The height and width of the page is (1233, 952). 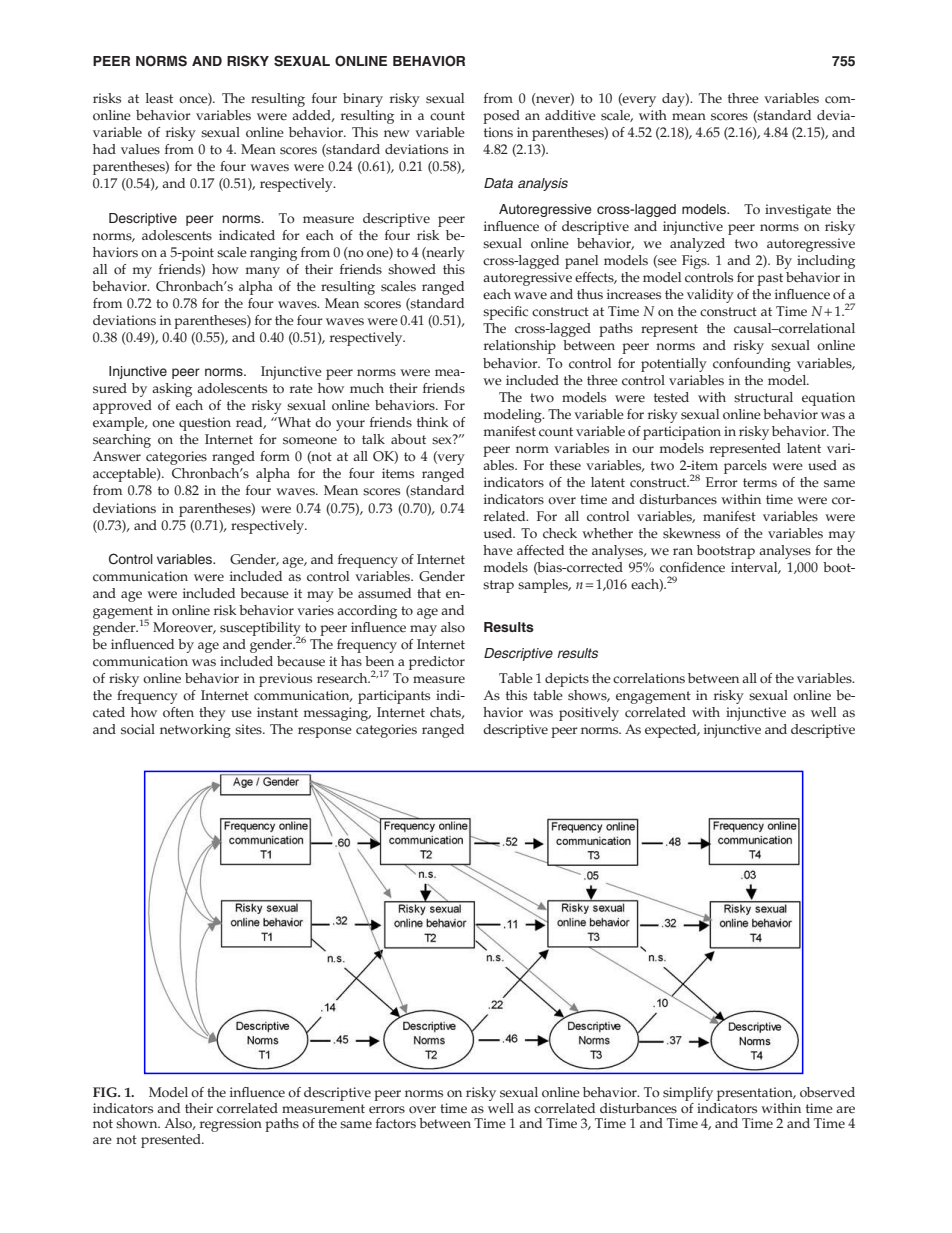 What do you see at coordinates (229, 1126) in the page?
I see `regression` at bounding box center [229, 1126].
